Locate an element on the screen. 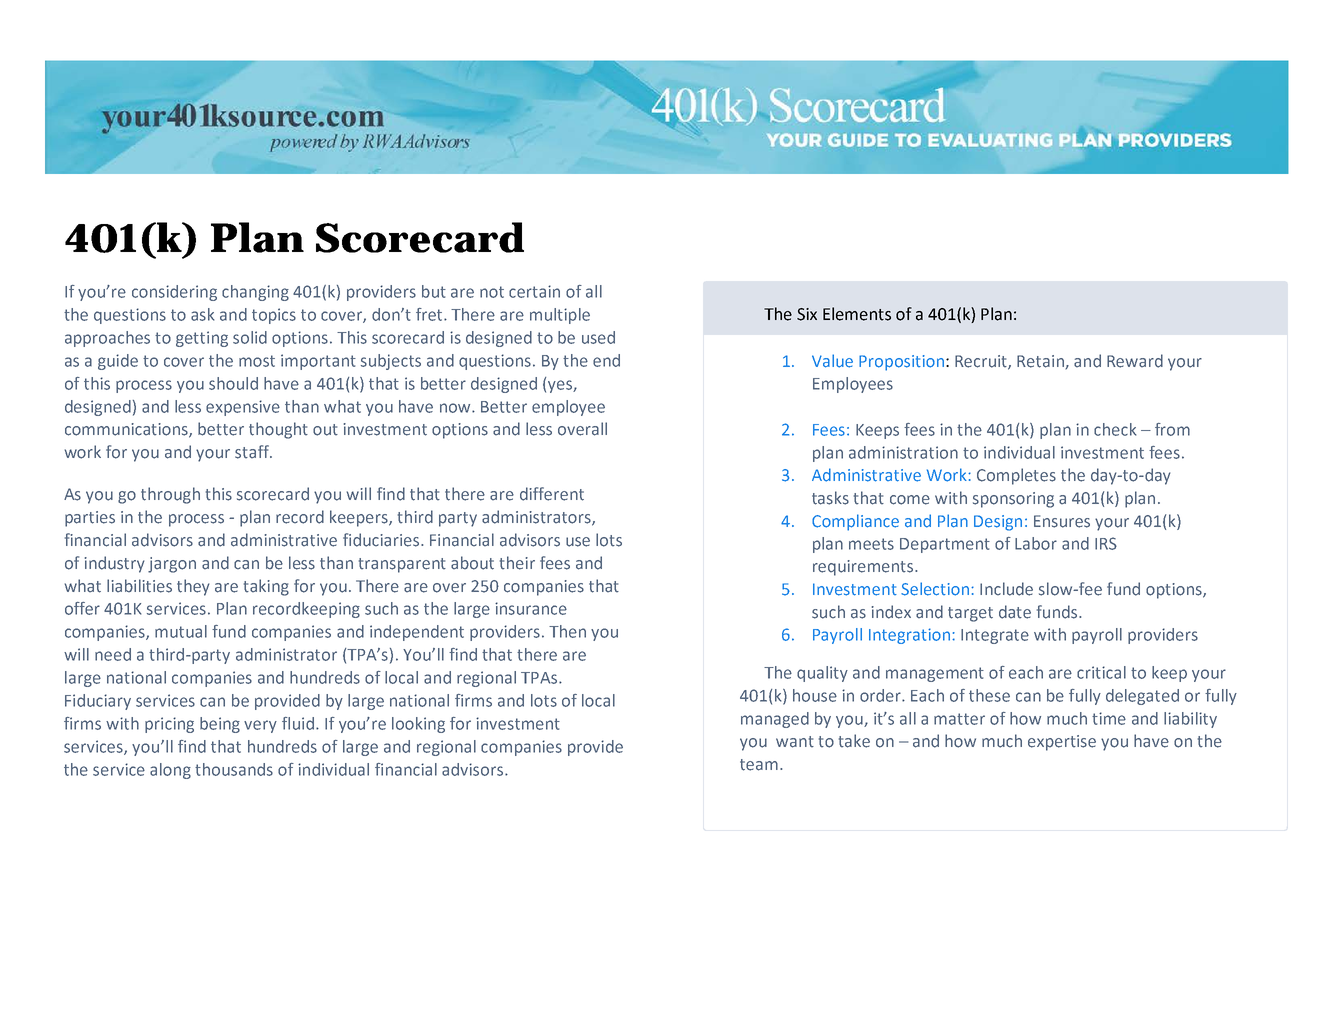 The image size is (1332, 1029). insurance is located at coordinates (531, 608).
